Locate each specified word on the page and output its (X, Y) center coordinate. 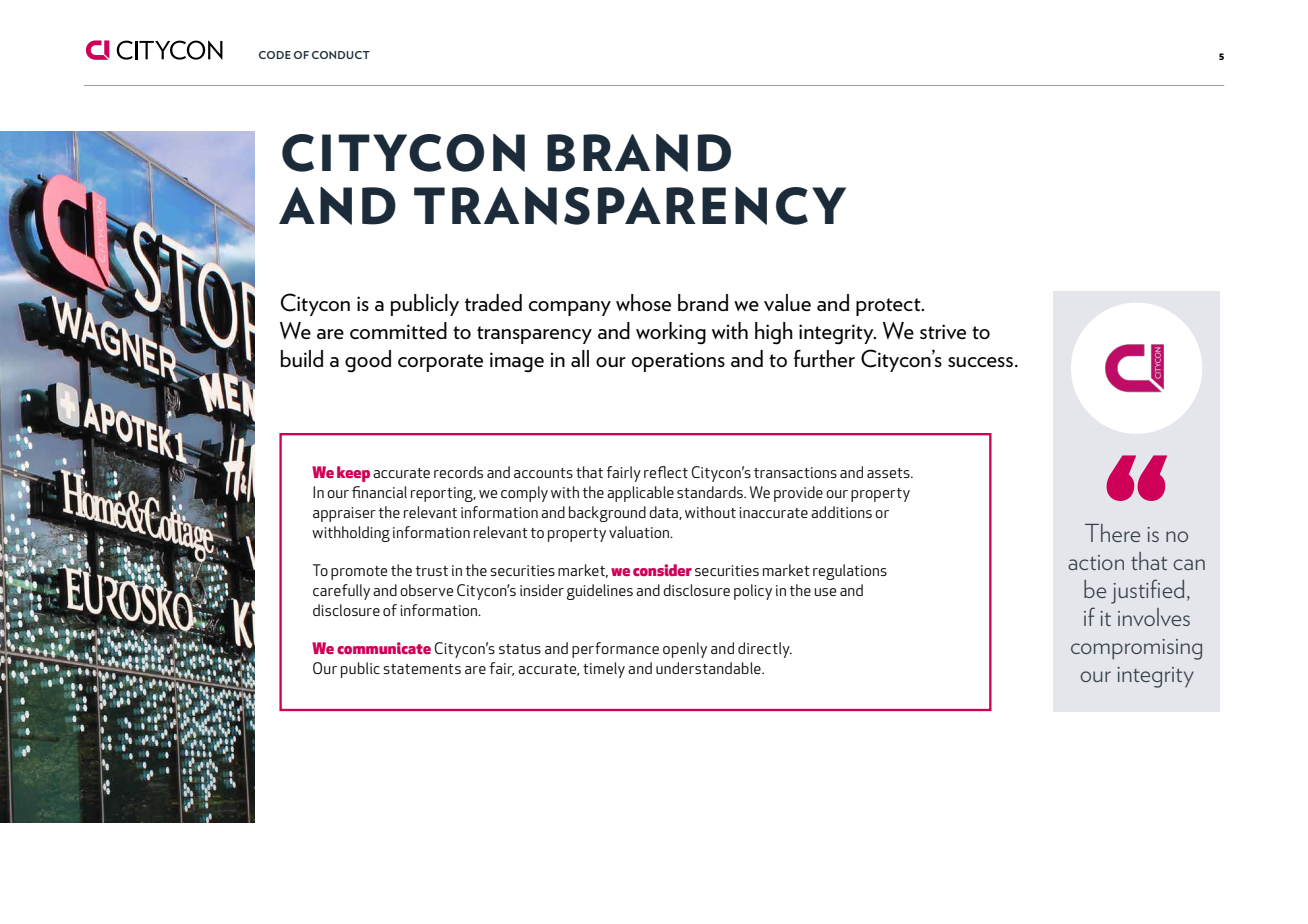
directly (765, 650)
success (980, 362)
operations (678, 362)
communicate (384, 648)
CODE (275, 55)
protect (889, 307)
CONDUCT (341, 55)
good (368, 361)
